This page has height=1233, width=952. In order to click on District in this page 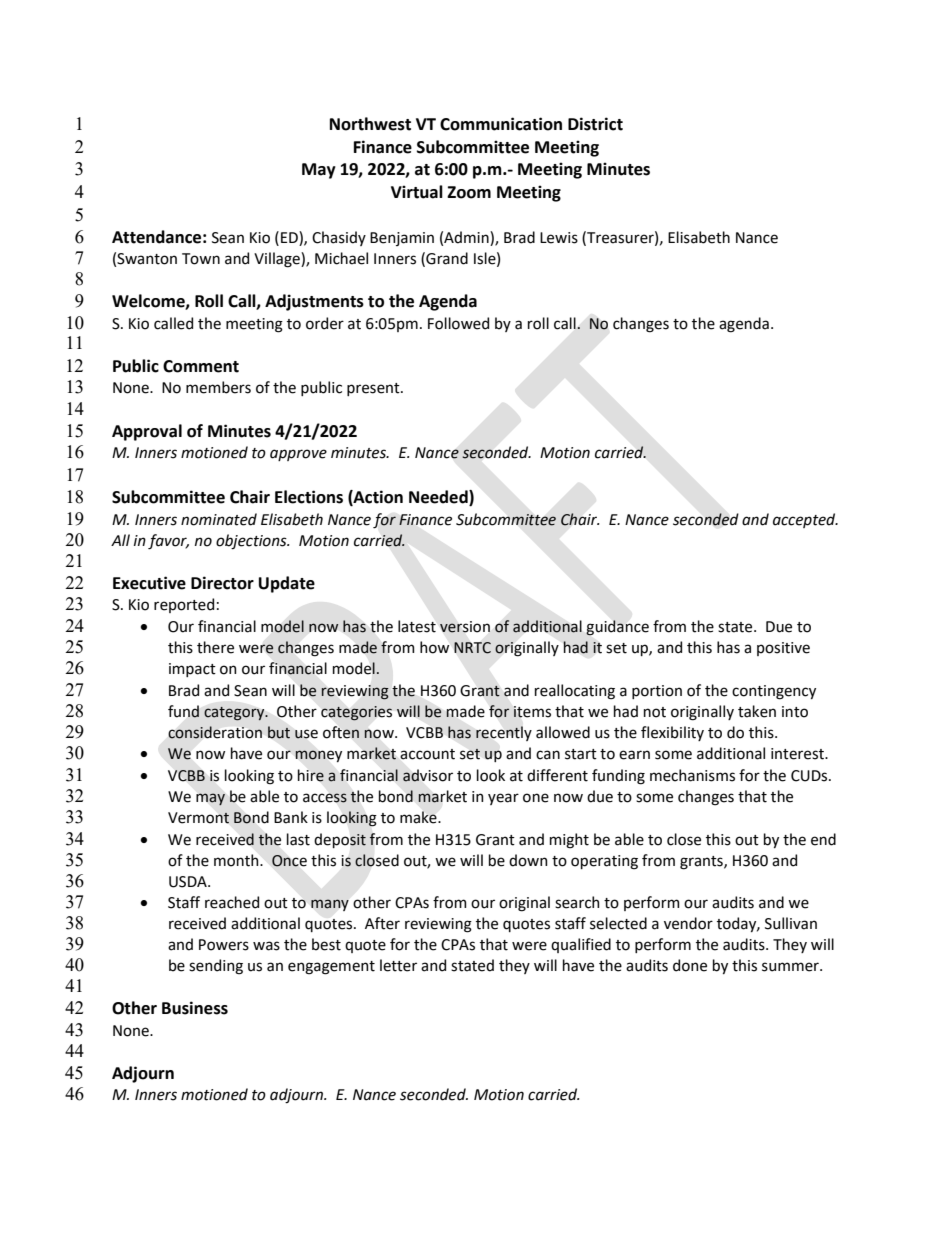, I will do `click(595, 124)`.
